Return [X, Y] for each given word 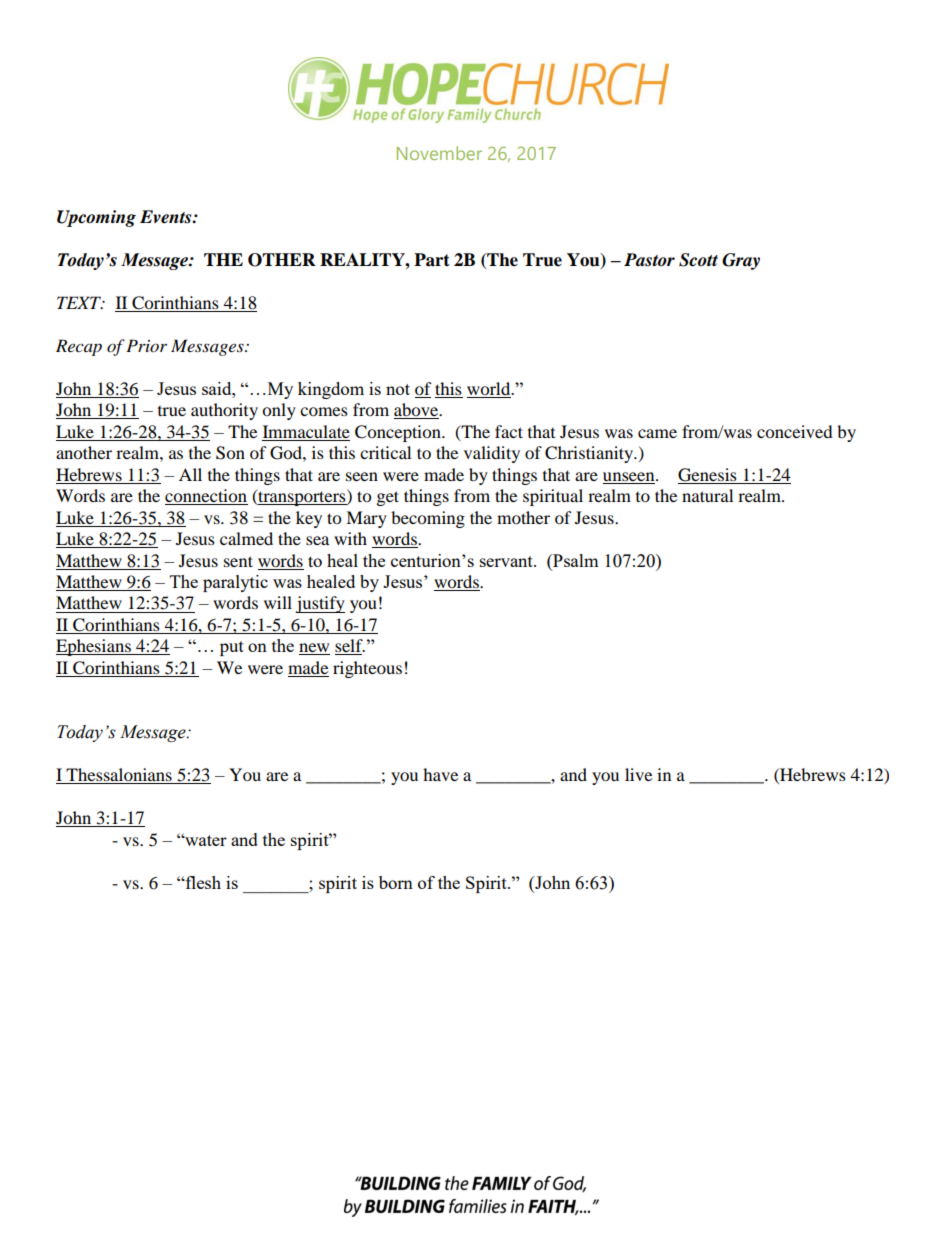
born [396, 882]
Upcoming [96, 218]
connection [206, 497]
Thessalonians [119, 776]
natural [707, 495]
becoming [428, 519]
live [638, 774]
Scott [698, 260]
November [439, 153]
